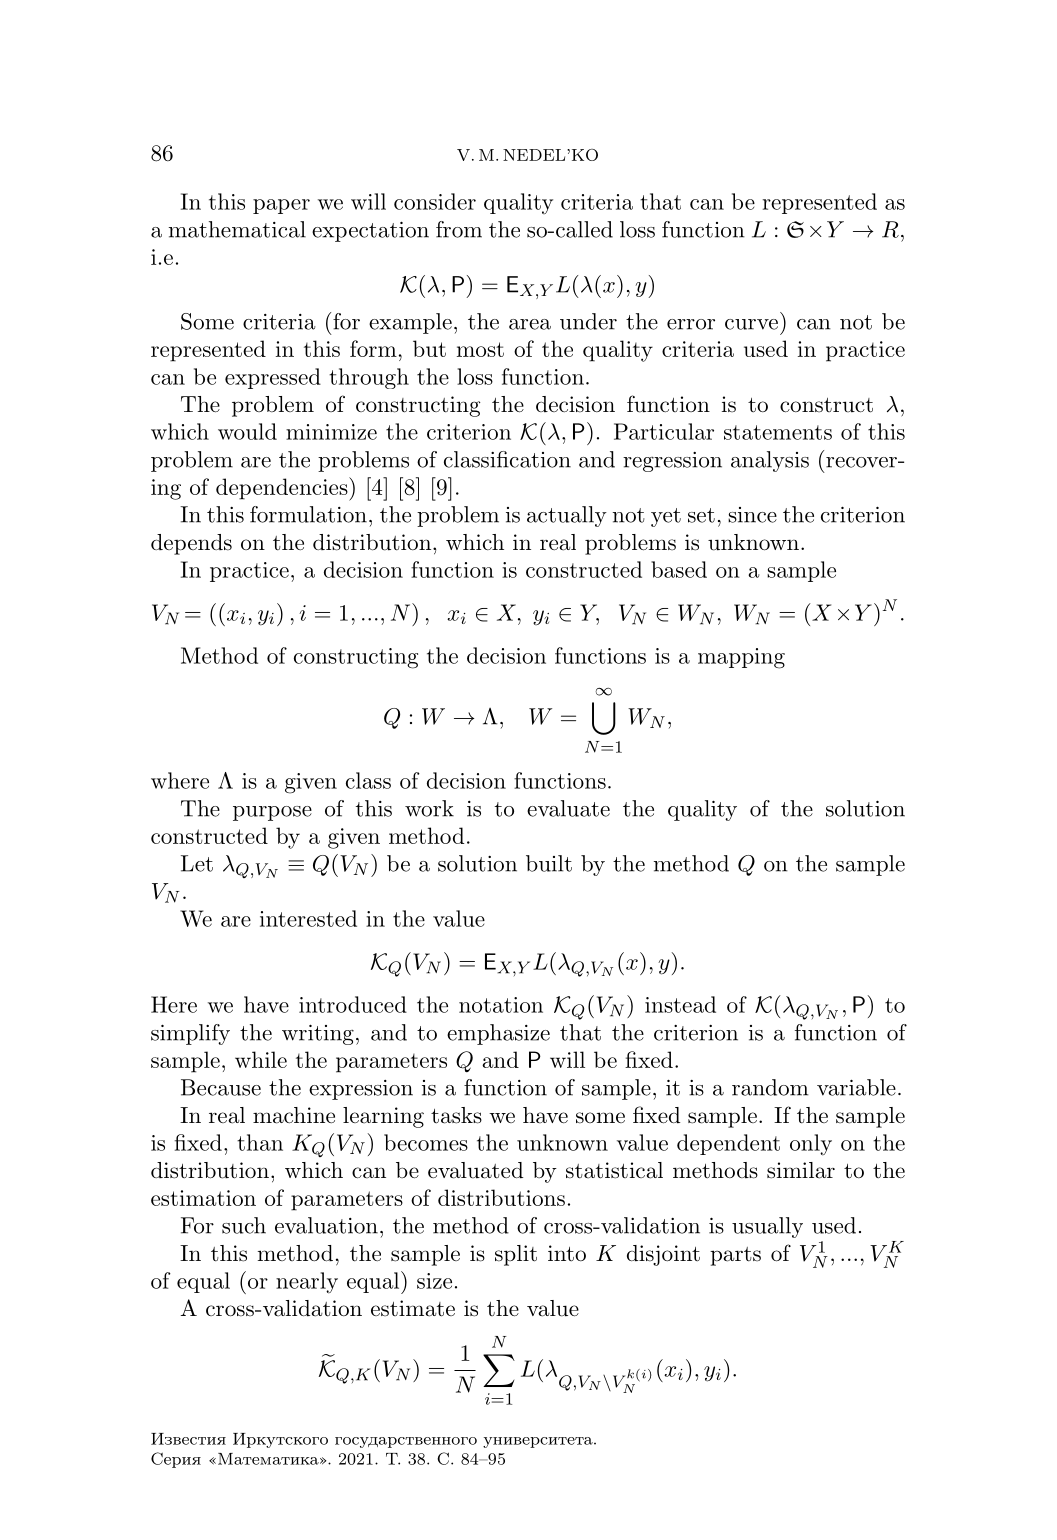  What do you see at coordinates (680, 1004) in the screenshot?
I see `instead` at bounding box center [680, 1004].
